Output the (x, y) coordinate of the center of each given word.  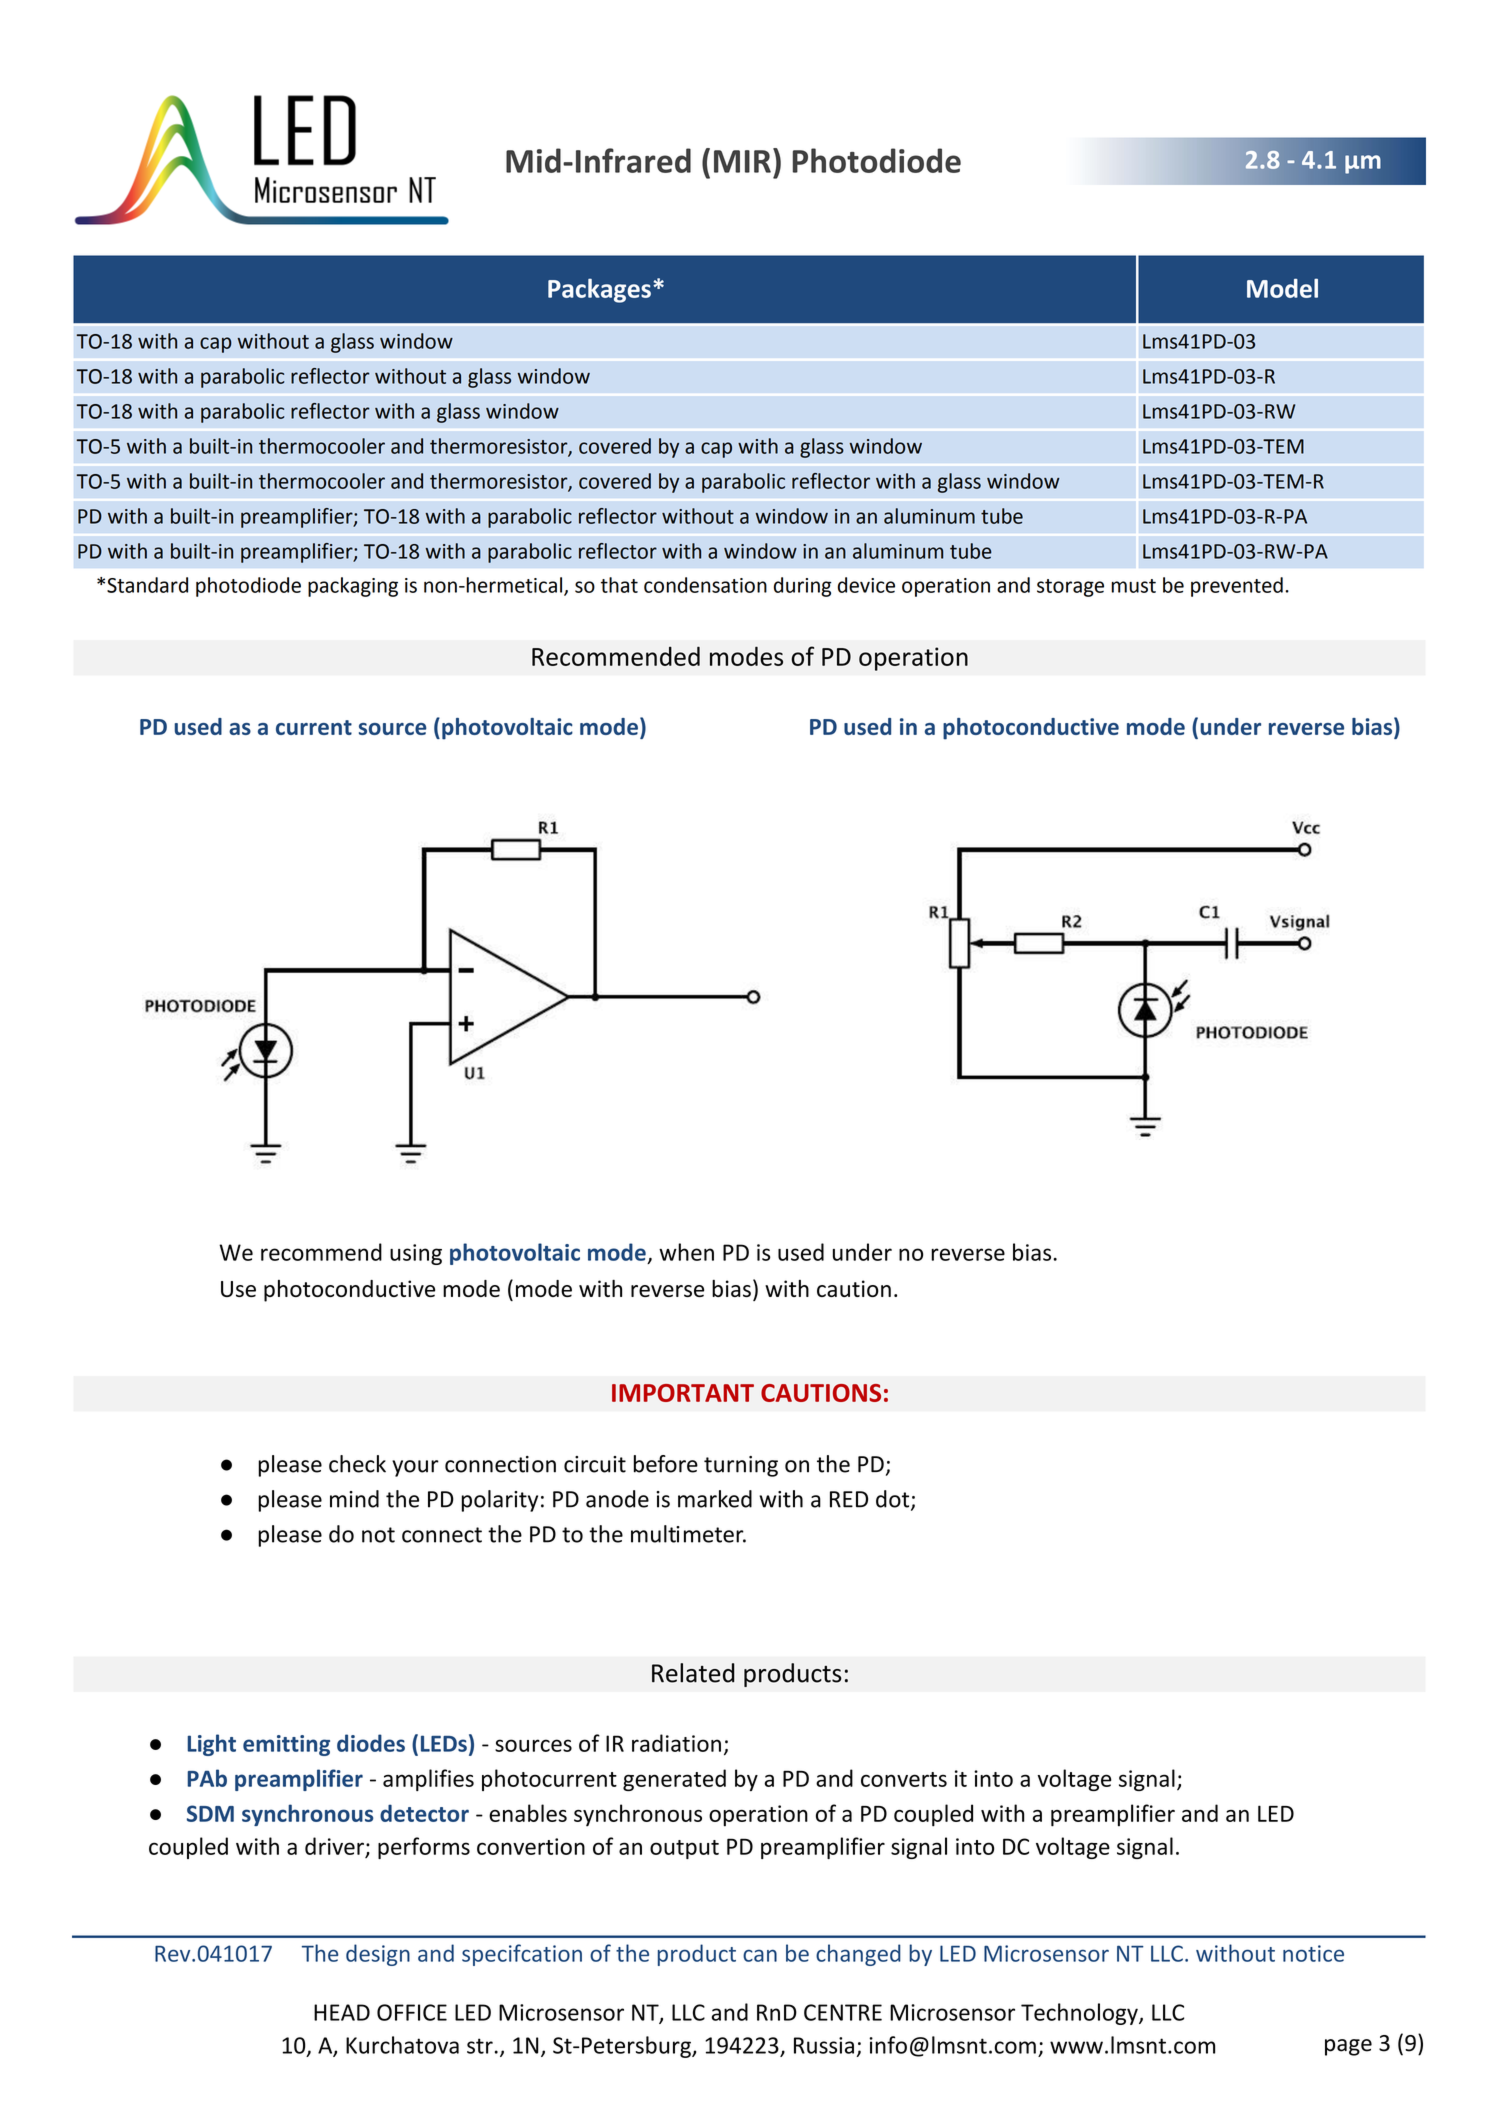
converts (904, 1779)
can (760, 1955)
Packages (599, 290)
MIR (742, 161)
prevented (1237, 587)
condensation (705, 585)
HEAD (342, 2012)
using (416, 1254)
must (1133, 586)
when (686, 1252)
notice (1313, 1953)
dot (894, 1500)
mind (354, 1499)
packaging (353, 587)
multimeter (688, 1534)
